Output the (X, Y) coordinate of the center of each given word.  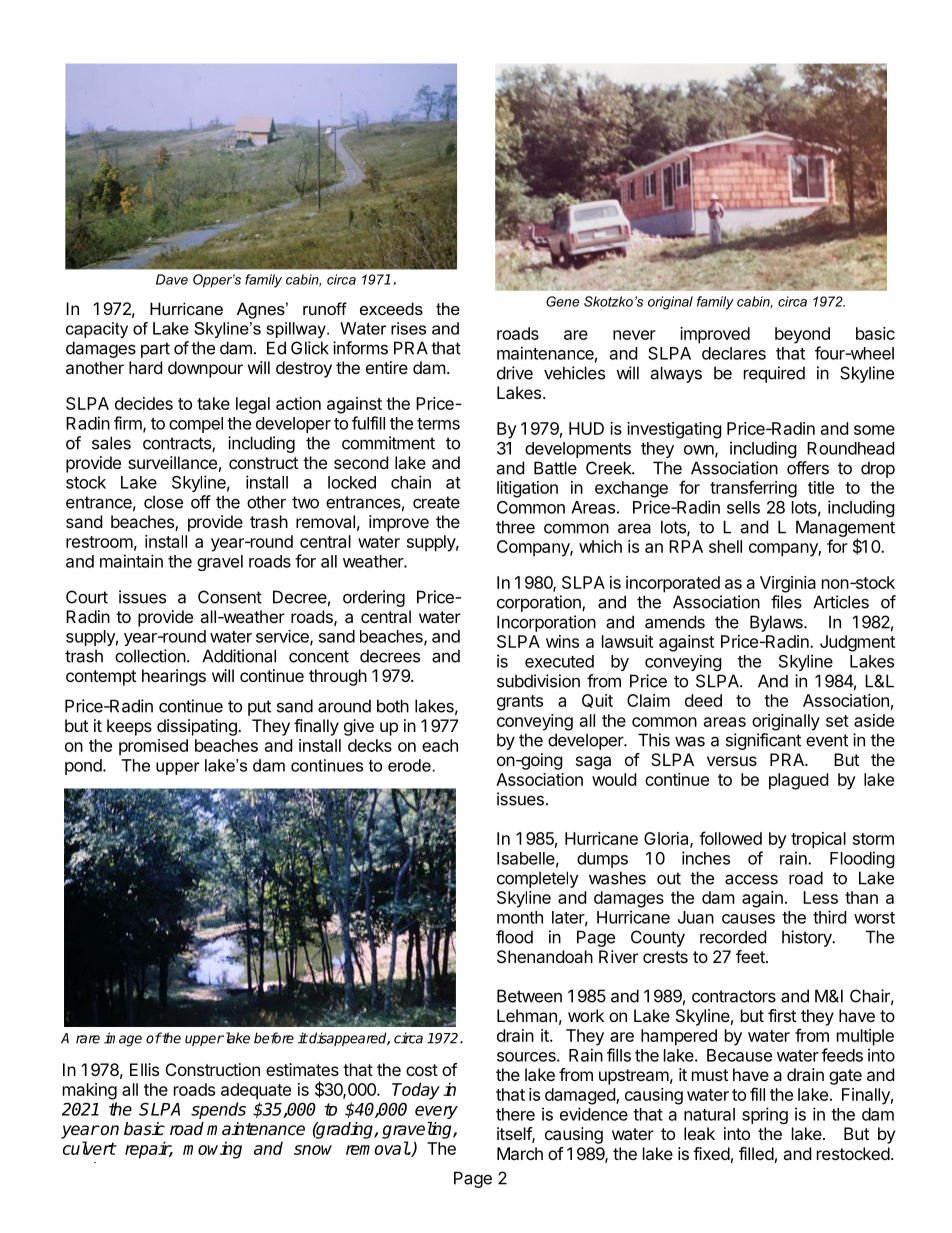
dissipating (198, 727)
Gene (562, 301)
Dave (172, 279)
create (436, 502)
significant (763, 741)
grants (520, 703)
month (520, 917)
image (123, 1039)
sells (743, 507)
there (515, 1114)
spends (218, 1110)
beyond (802, 335)
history (808, 938)
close (163, 502)
